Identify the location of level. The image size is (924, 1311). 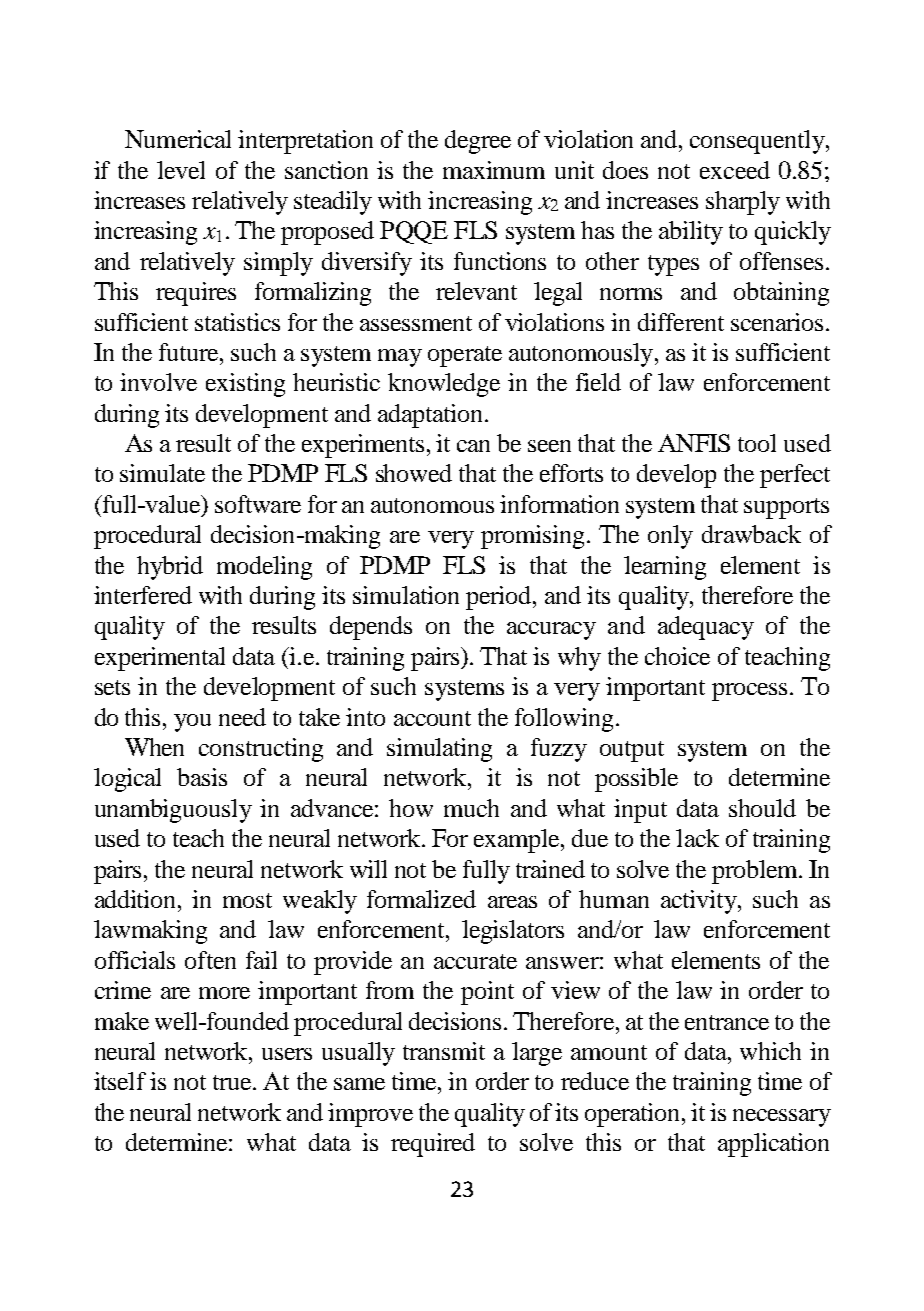
(181, 170).
